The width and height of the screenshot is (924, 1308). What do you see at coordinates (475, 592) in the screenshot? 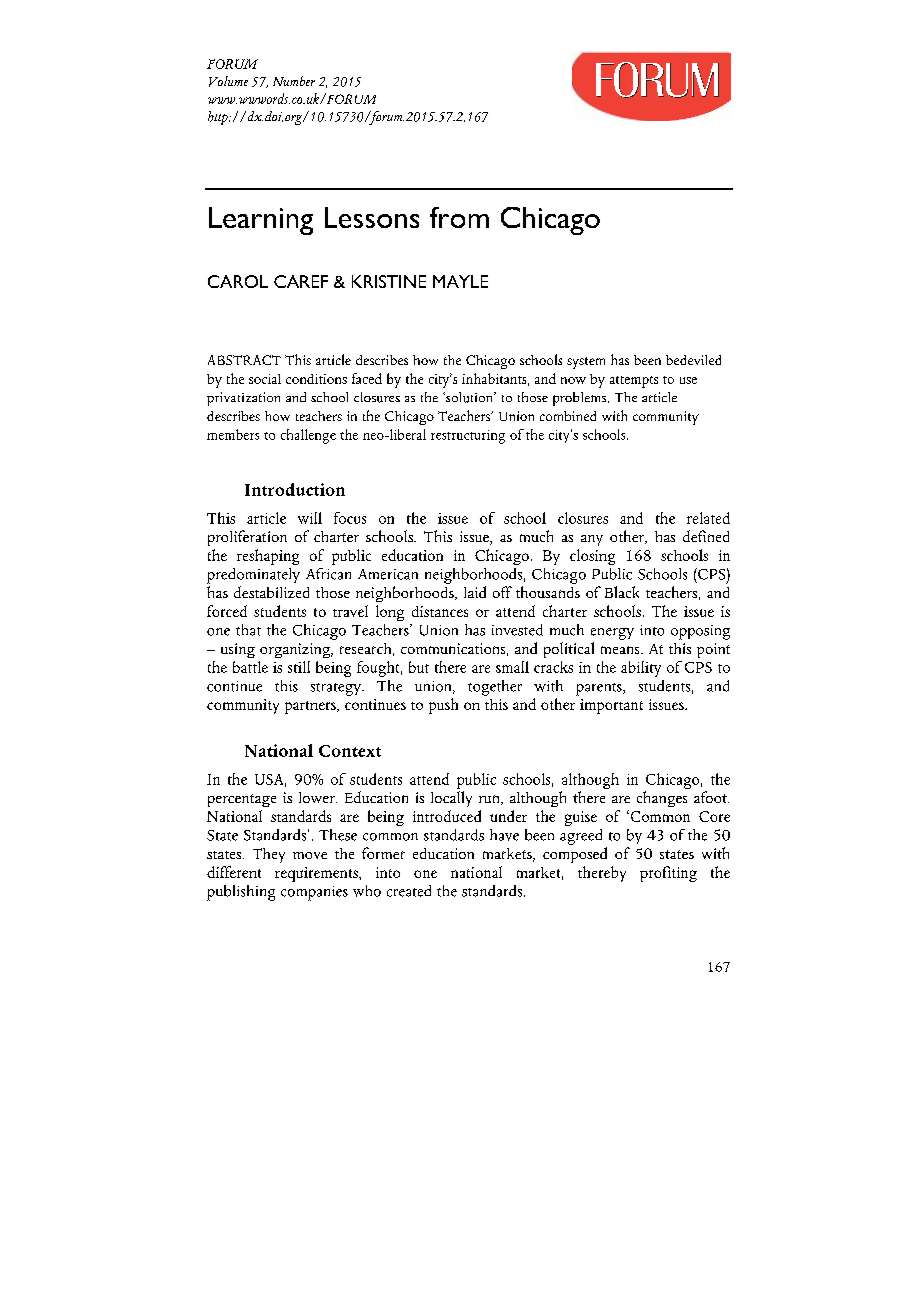
I see `laid` at bounding box center [475, 592].
